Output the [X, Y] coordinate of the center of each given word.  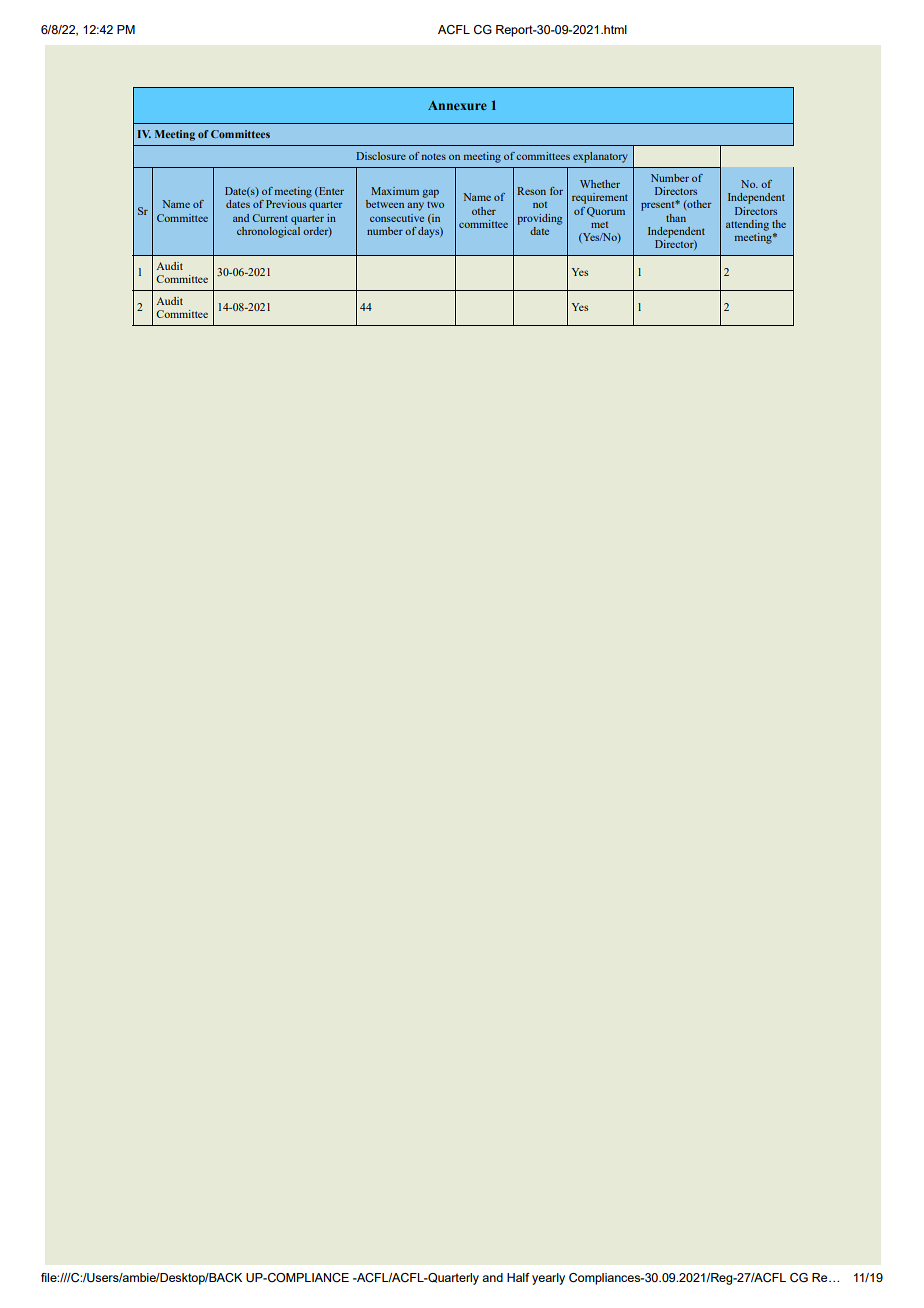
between [385, 204]
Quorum [606, 212]
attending [747, 225]
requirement [600, 198]
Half [518, 1277]
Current [270, 218]
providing [539, 219]
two [435, 204]
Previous [286, 204]
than [676, 218]
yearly [548, 1279]
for [556, 191]
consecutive [397, 218]
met [599, 225]
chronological [268, 231]
